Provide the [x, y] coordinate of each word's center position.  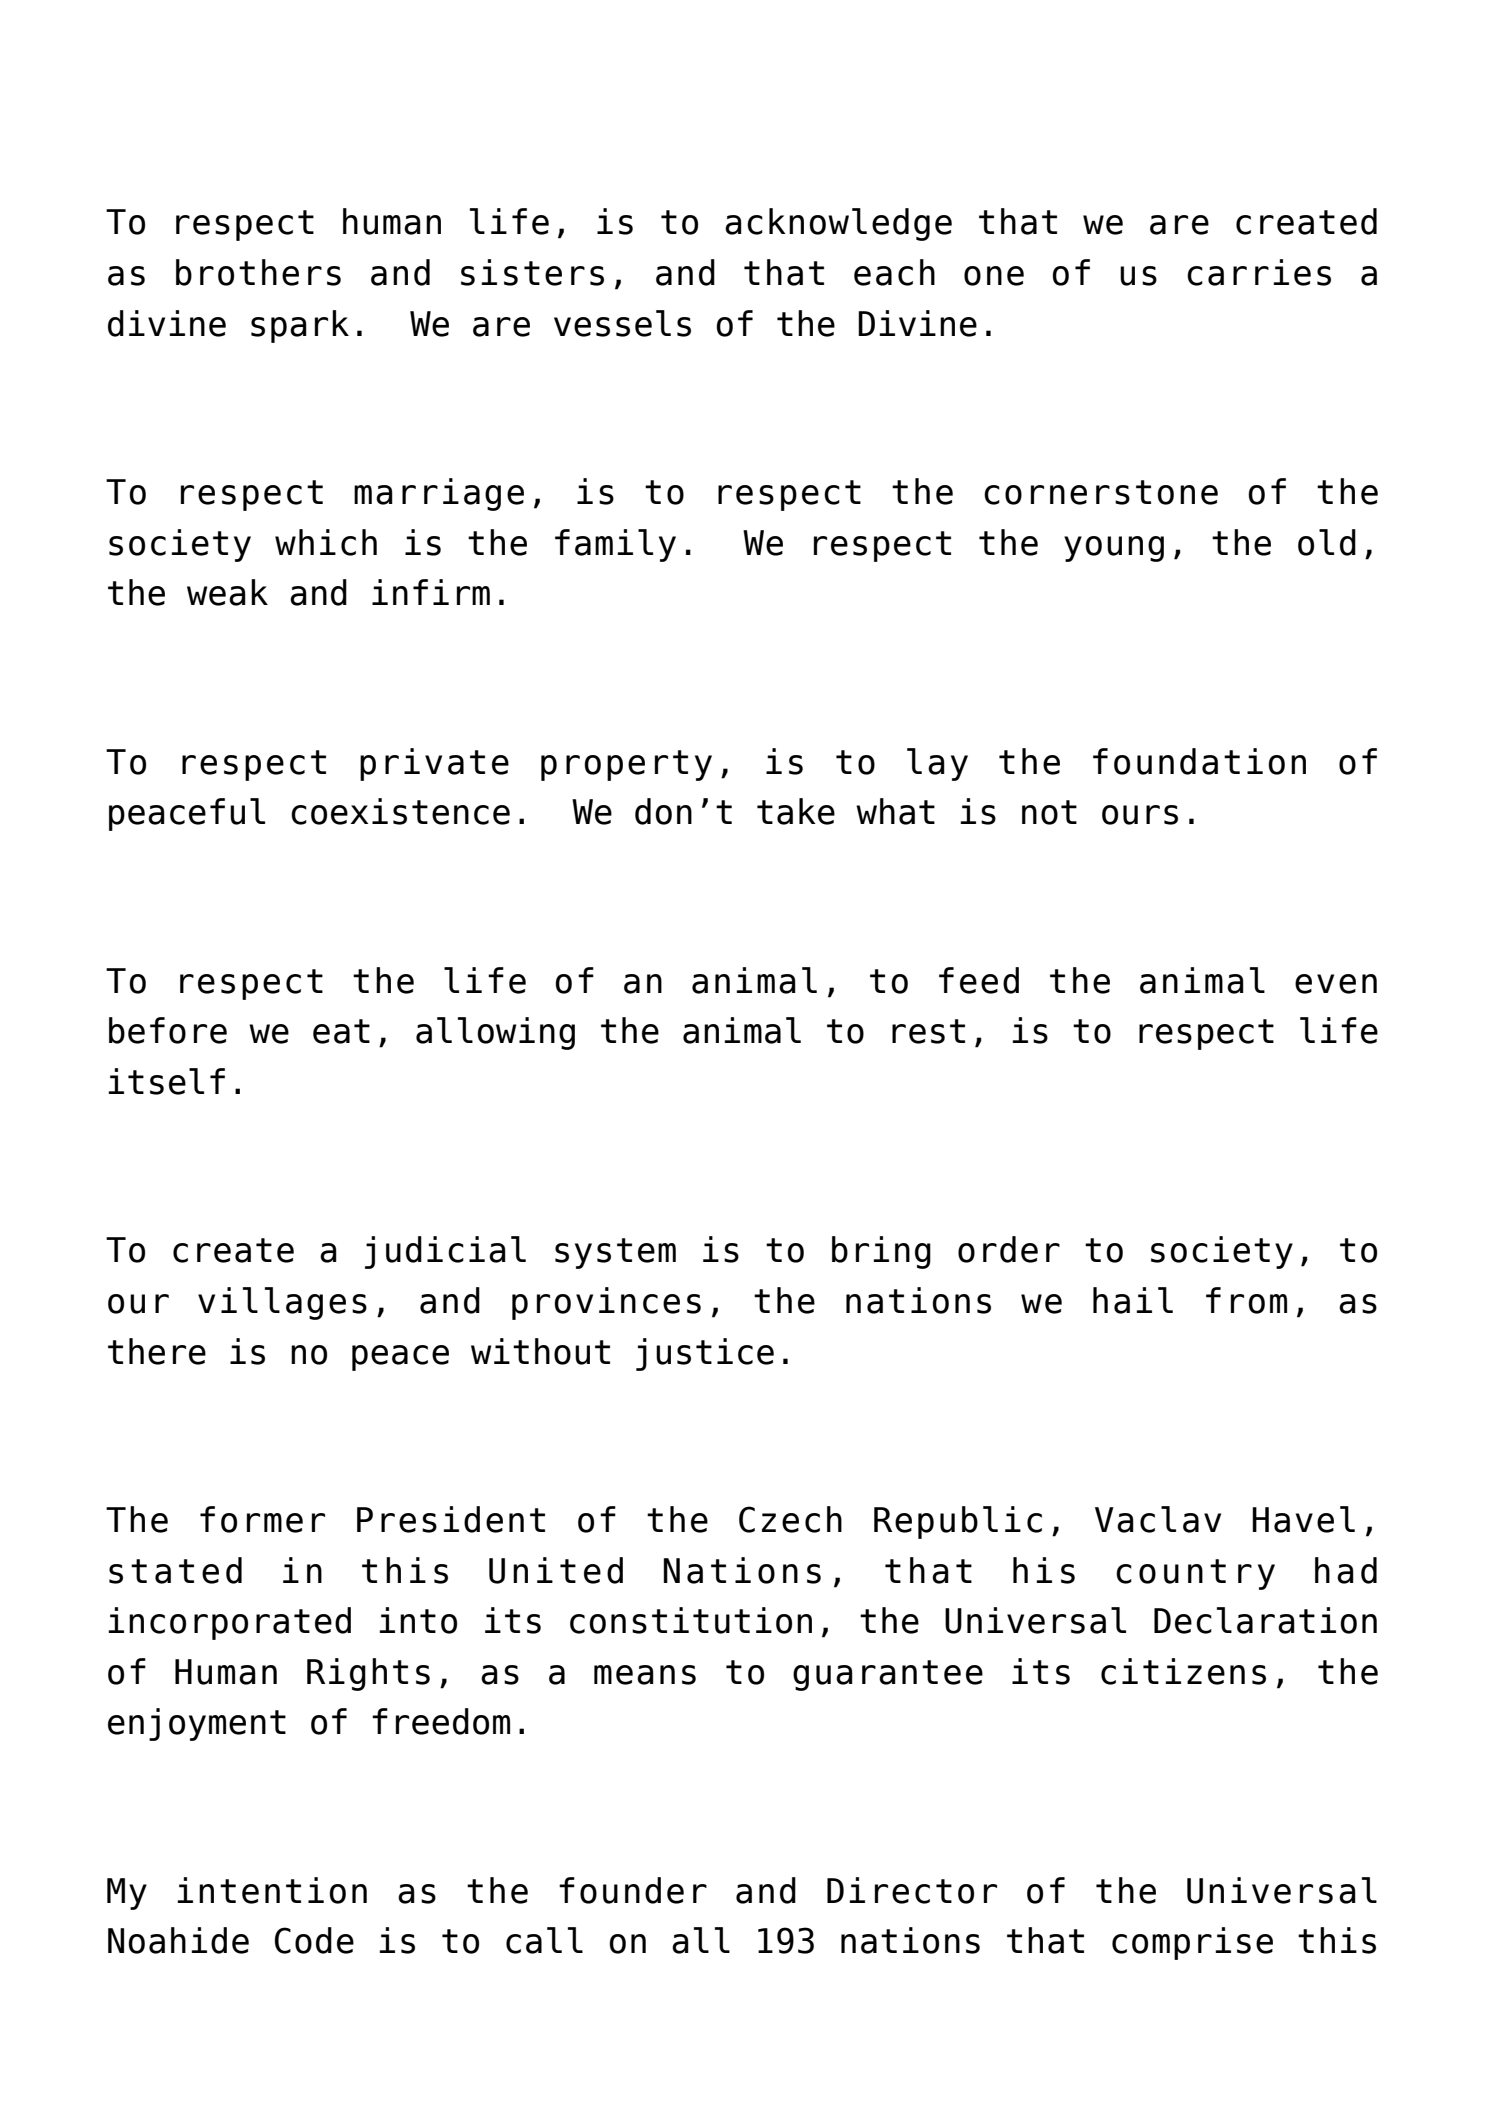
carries [1259, 272]
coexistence [400, 811]
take [796, 811]
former [262, 1519]
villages [282, 1303]
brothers [258, 272]
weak [227, 592]
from [1246, 1300]
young [1114, 549]
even [1336, 984]
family [615, 545]
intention [272, 1890]
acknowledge [838, 224]
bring [881, 1252]
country [1195, 1574]
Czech [790, 1519]
